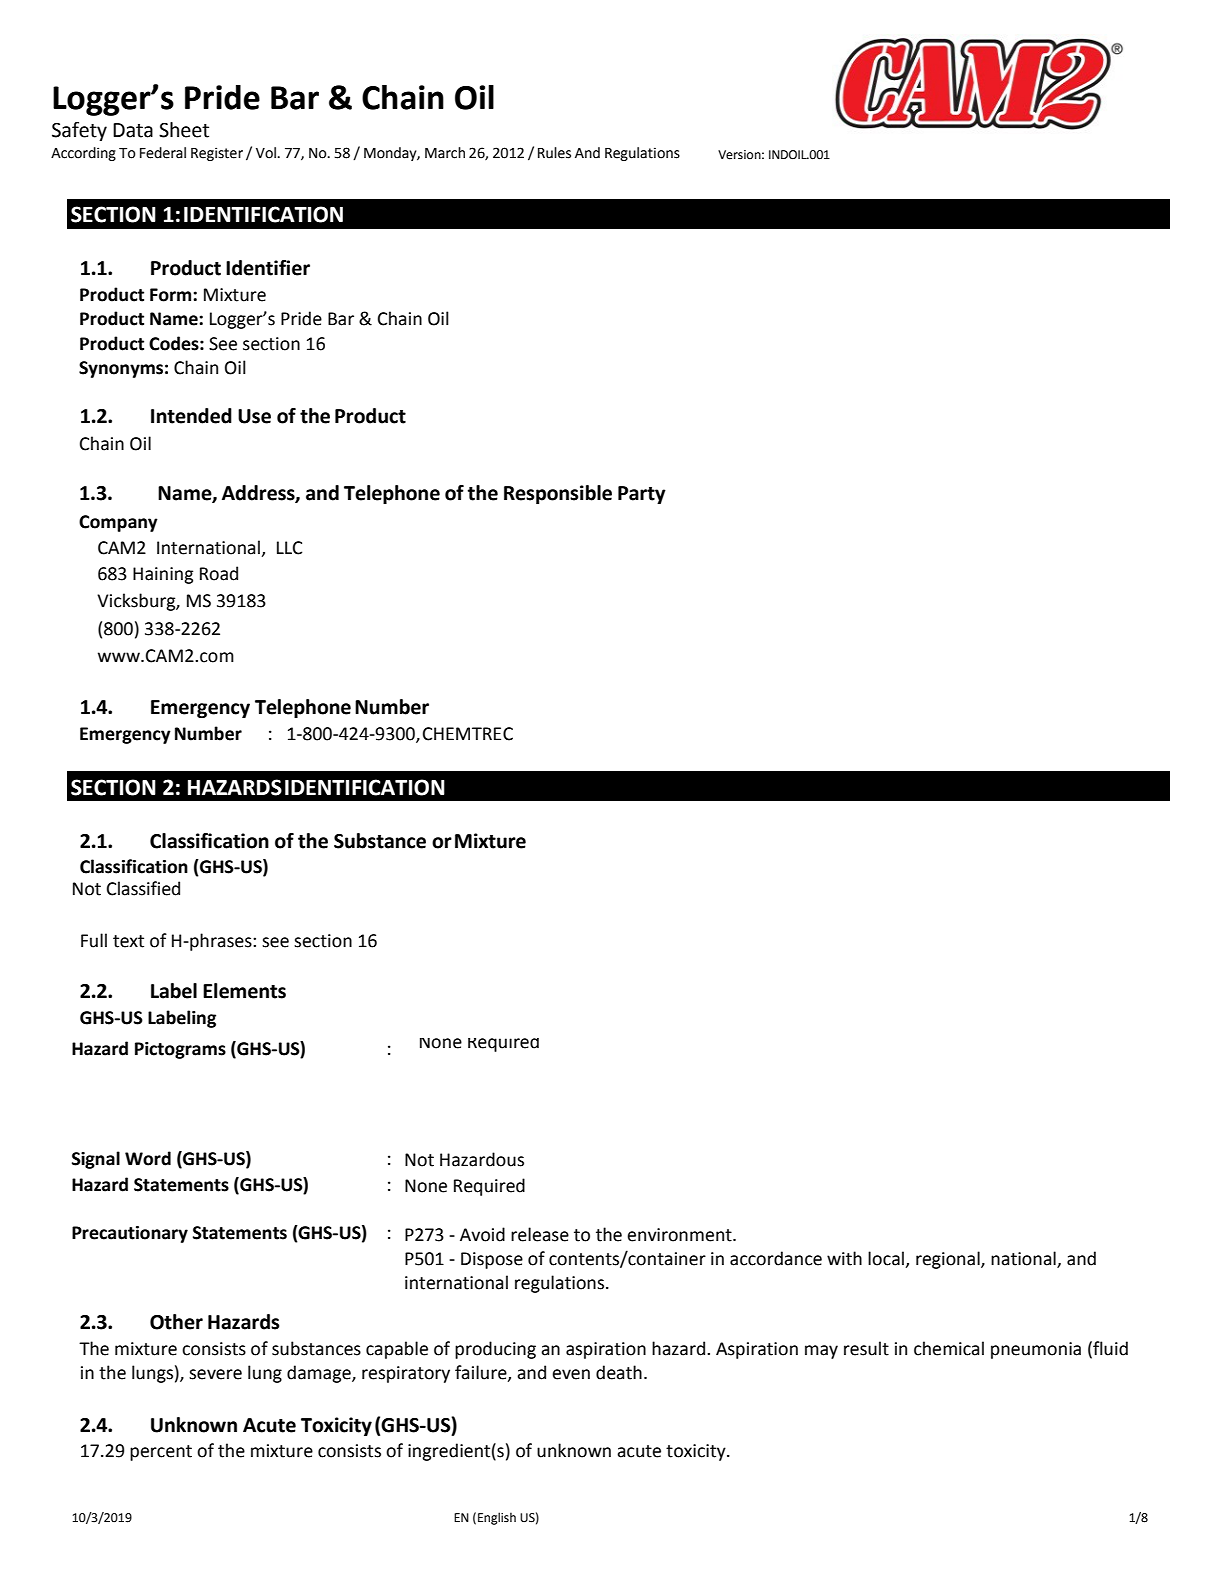 Image resolution: width=1222 pixels, height=1582 pixels. I want to click on English, so click(497, 1518).
